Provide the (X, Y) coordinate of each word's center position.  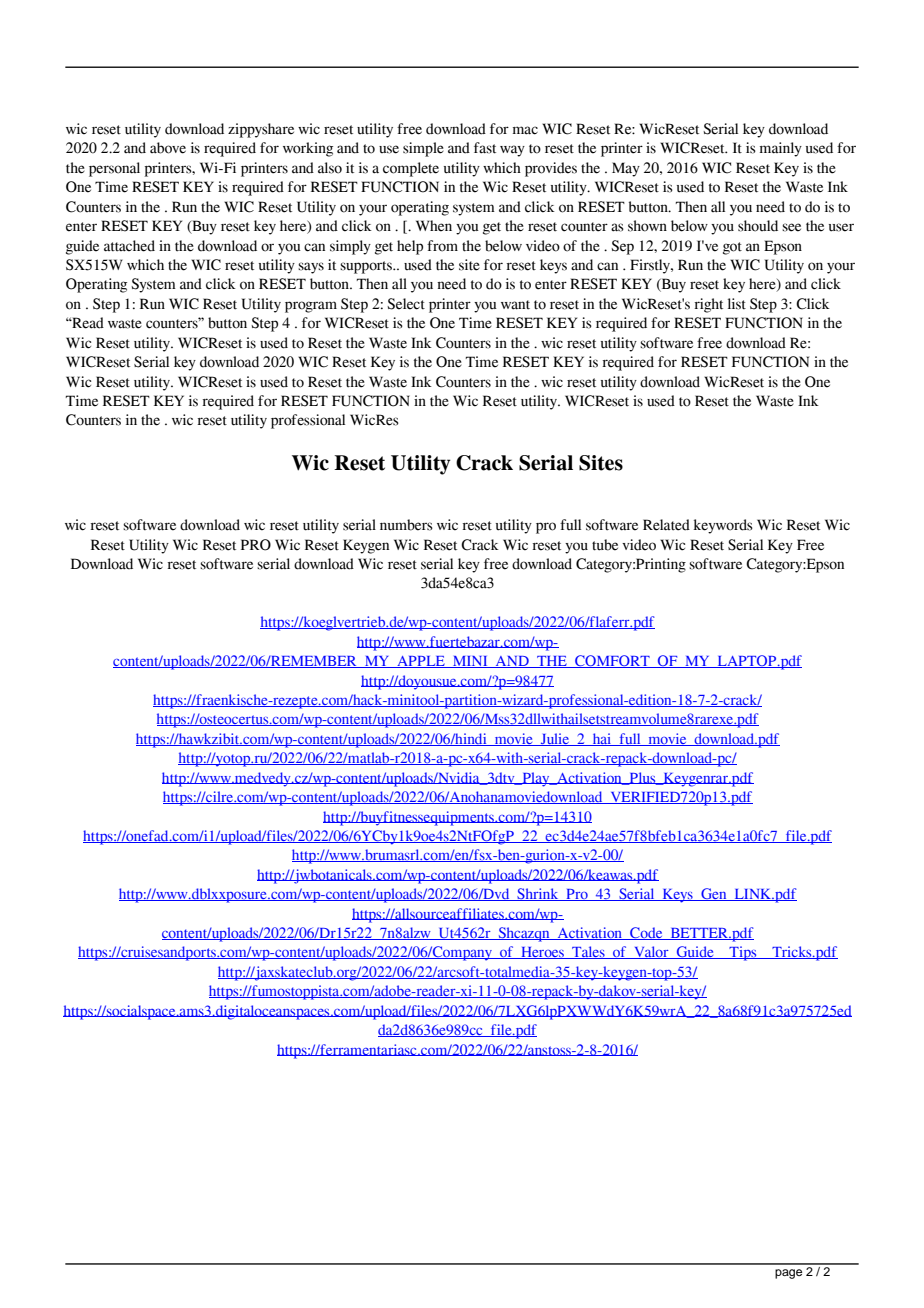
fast (485, 148)
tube (605, 545)
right (708, 305)
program (311, 307)
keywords (723, 526)
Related (666, 525)
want (515, 305)
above (168, 148)
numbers (406, 525)
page (788, 1274)
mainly (781, 149)
